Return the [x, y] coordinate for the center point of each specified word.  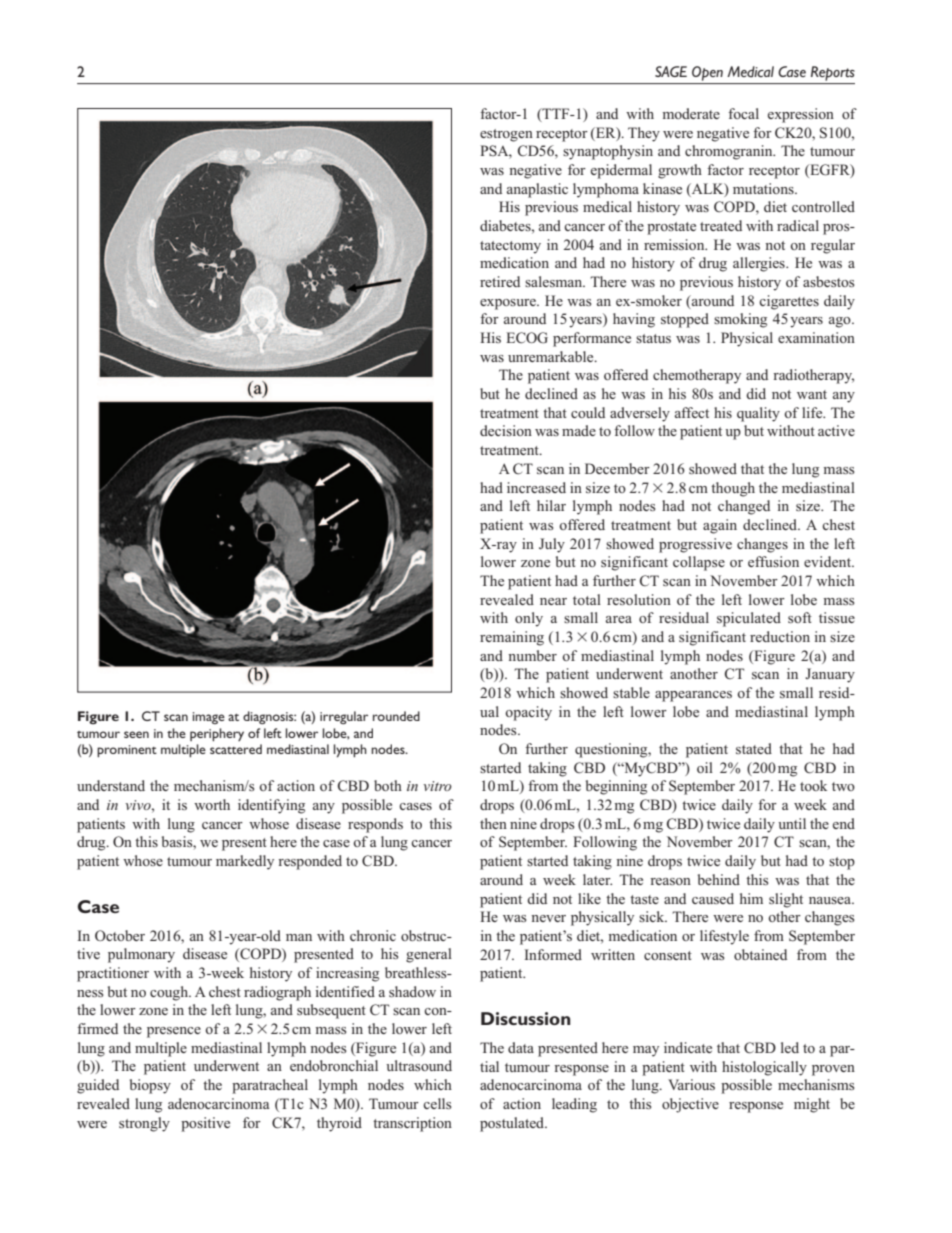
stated [754, 748]
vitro [437, 786]
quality [758, 414]
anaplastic [537, 190]
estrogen [506, 135]
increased [536, 487]
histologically [764, 1068]
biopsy [150, 1086]
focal [743, 113]
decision [506, 430]
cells [437, 1103]
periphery [217, 734]
